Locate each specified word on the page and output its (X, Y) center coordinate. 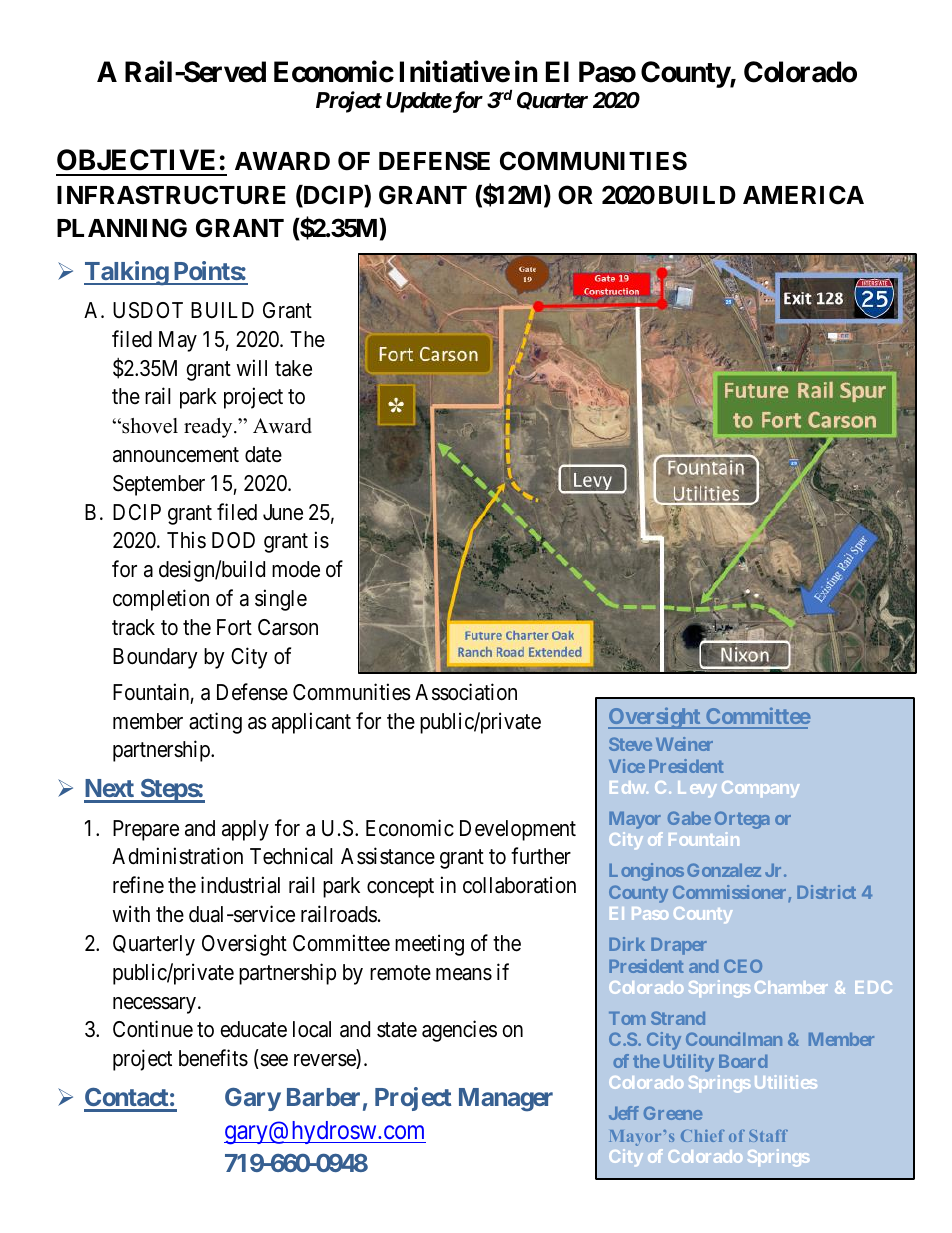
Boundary (155, 658)
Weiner (684, 744)
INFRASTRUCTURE (171, 195)
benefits (213, 1058)
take (293, 368)
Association (466, 692)
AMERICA (803, 195)
